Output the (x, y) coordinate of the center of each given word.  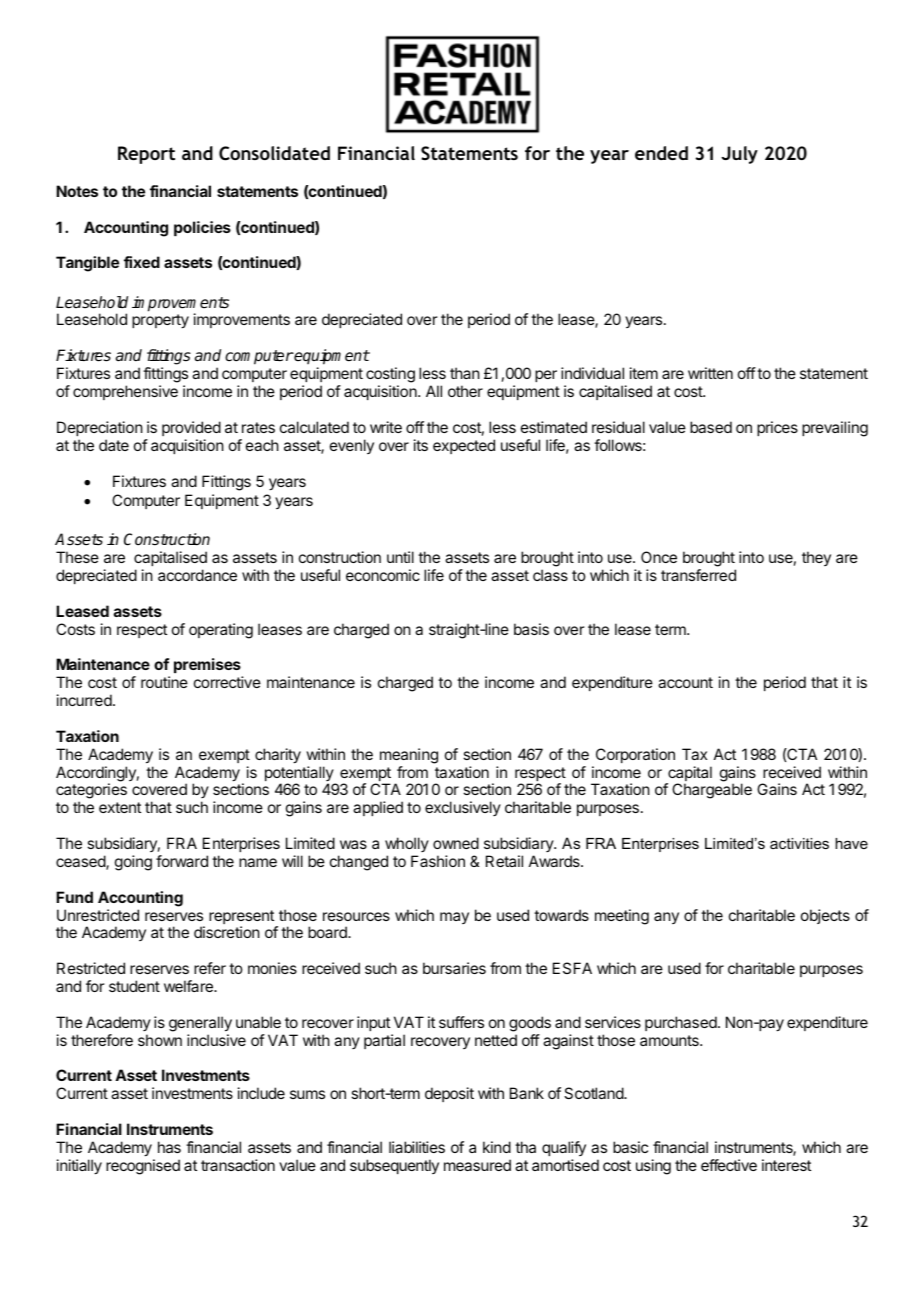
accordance (197, 575)
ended (661, 153)
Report (146, 155)
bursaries (454, 968)
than (465, 373)
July (739, 155)
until (400, 557)
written (710, 373)
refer (210, 968)
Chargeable (712, 791)
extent (120, 807)
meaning (409, 756)
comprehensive (125, 392)
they (816, 558)
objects (825, 916)
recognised (143, 1167)
